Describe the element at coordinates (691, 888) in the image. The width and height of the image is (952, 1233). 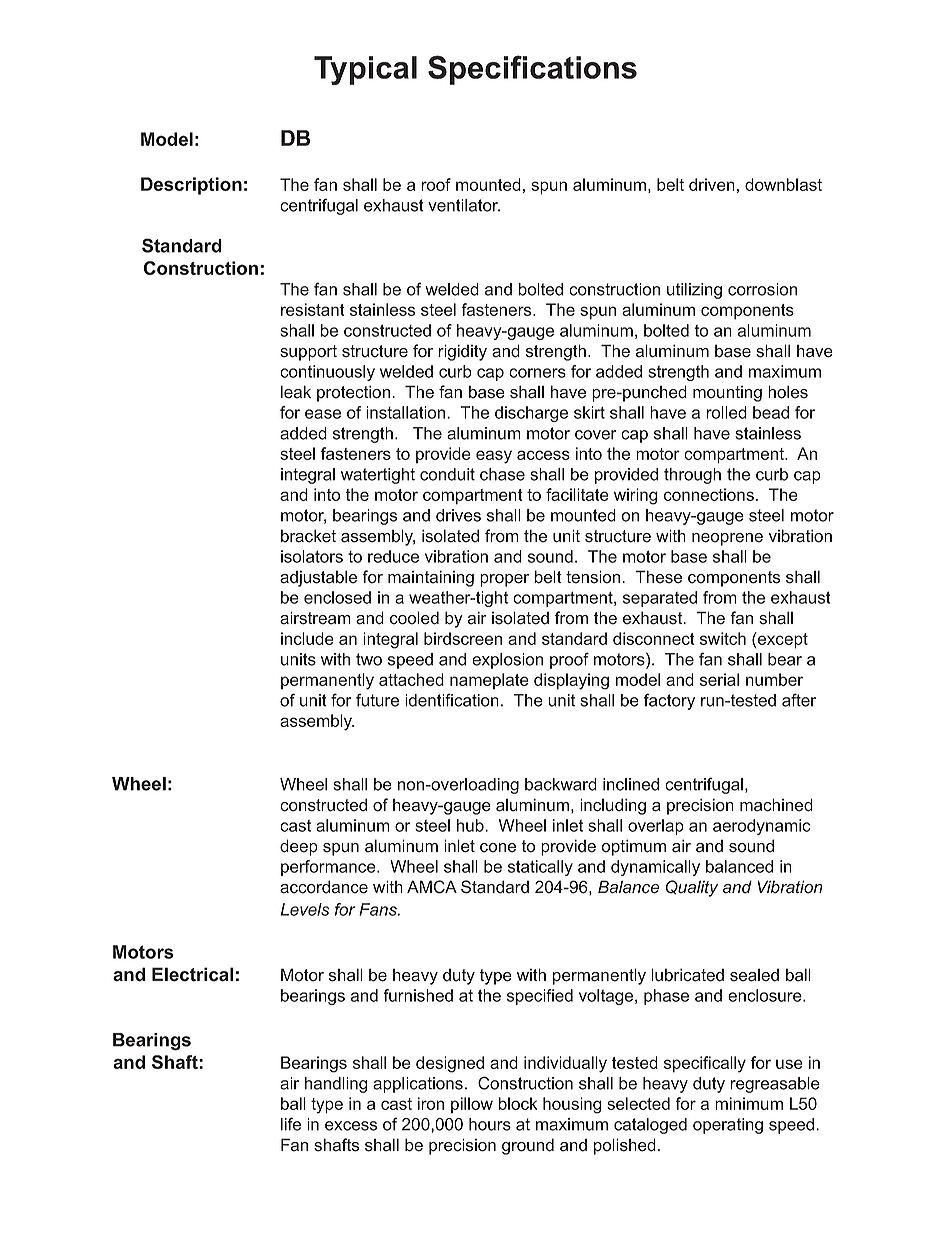
I see `Quality` at that location.
